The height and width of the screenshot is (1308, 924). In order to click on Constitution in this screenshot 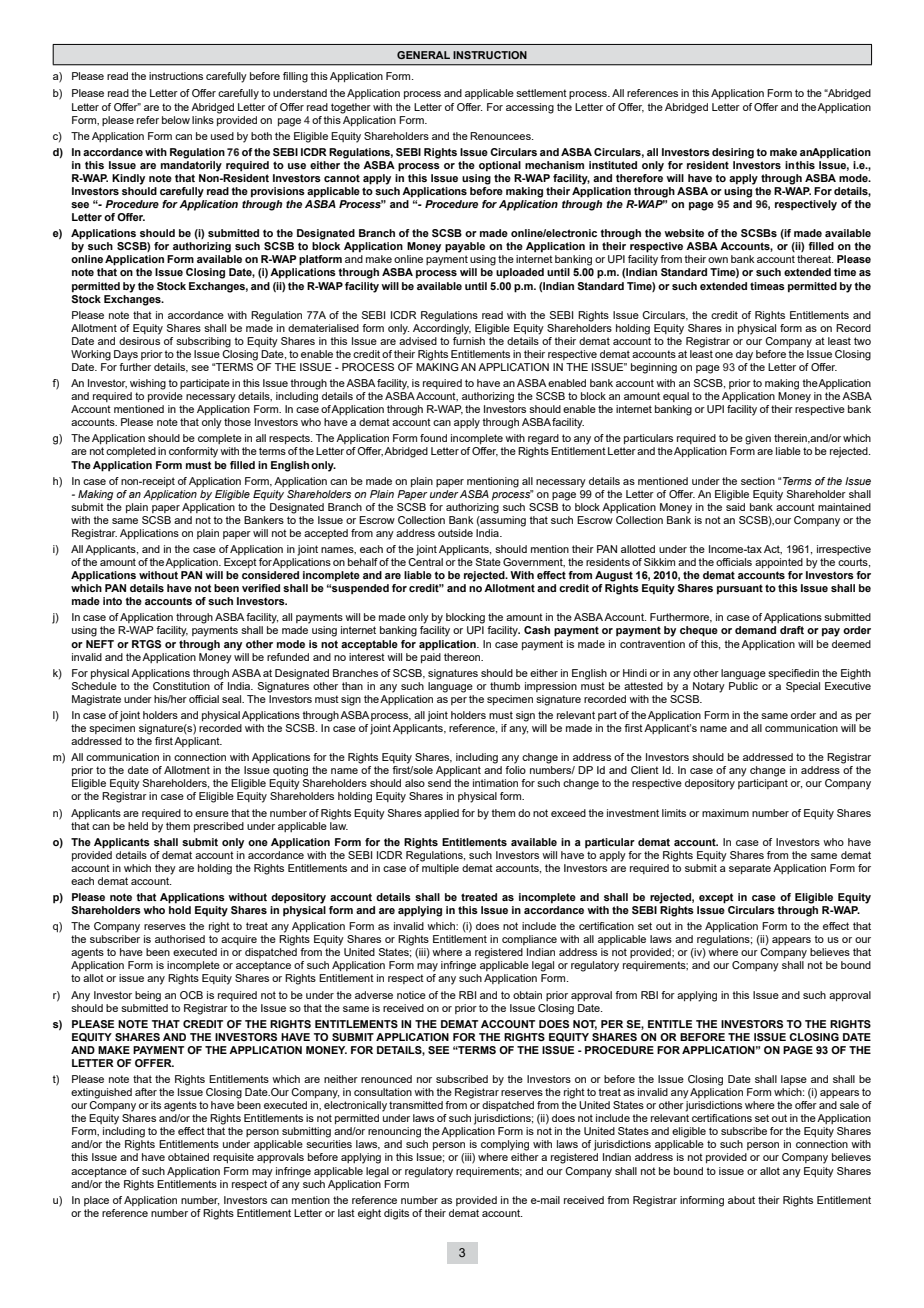, I will do `click(181, 686)`.
